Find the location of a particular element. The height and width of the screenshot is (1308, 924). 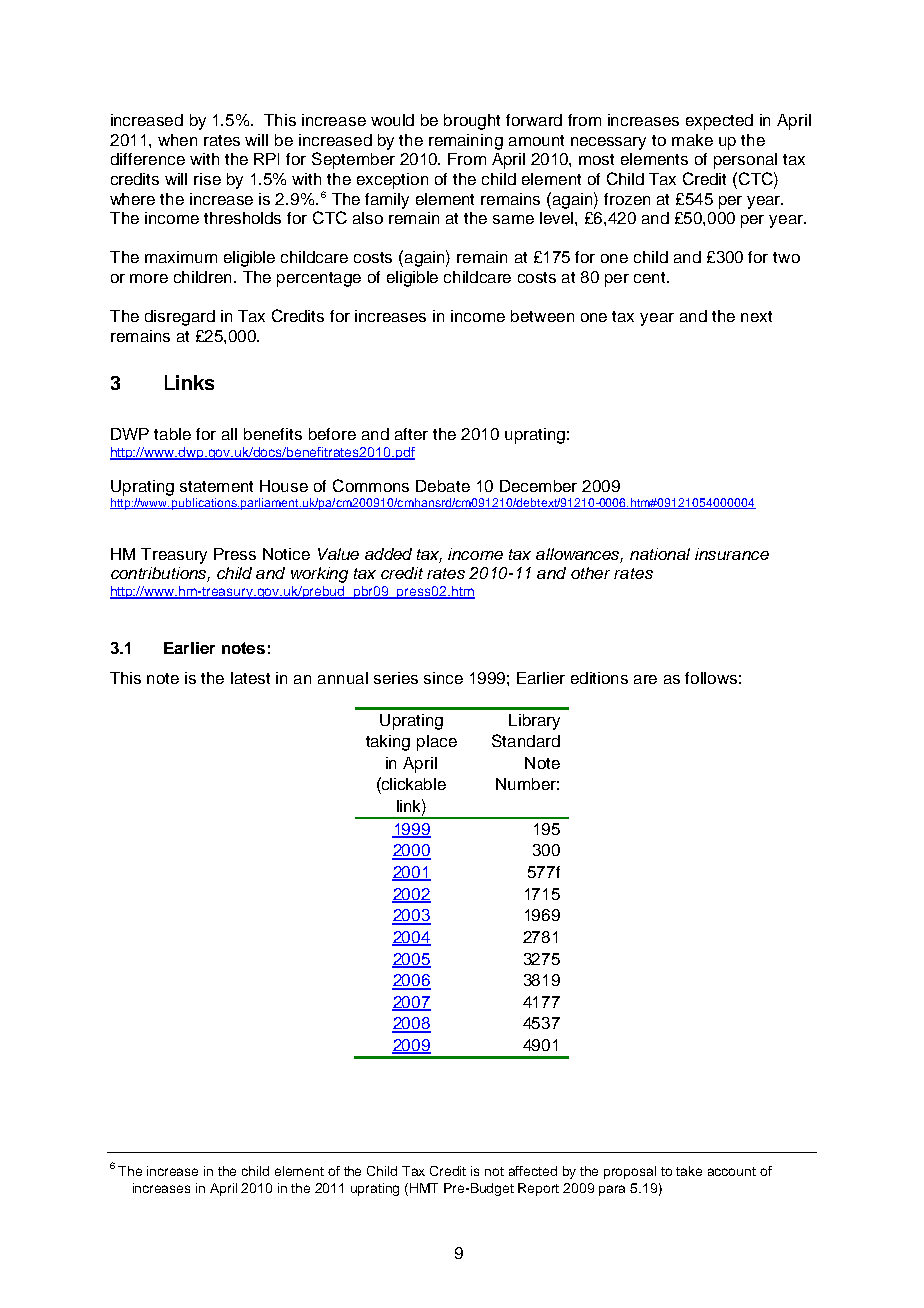

editions is located at coordinates (599, 678).
